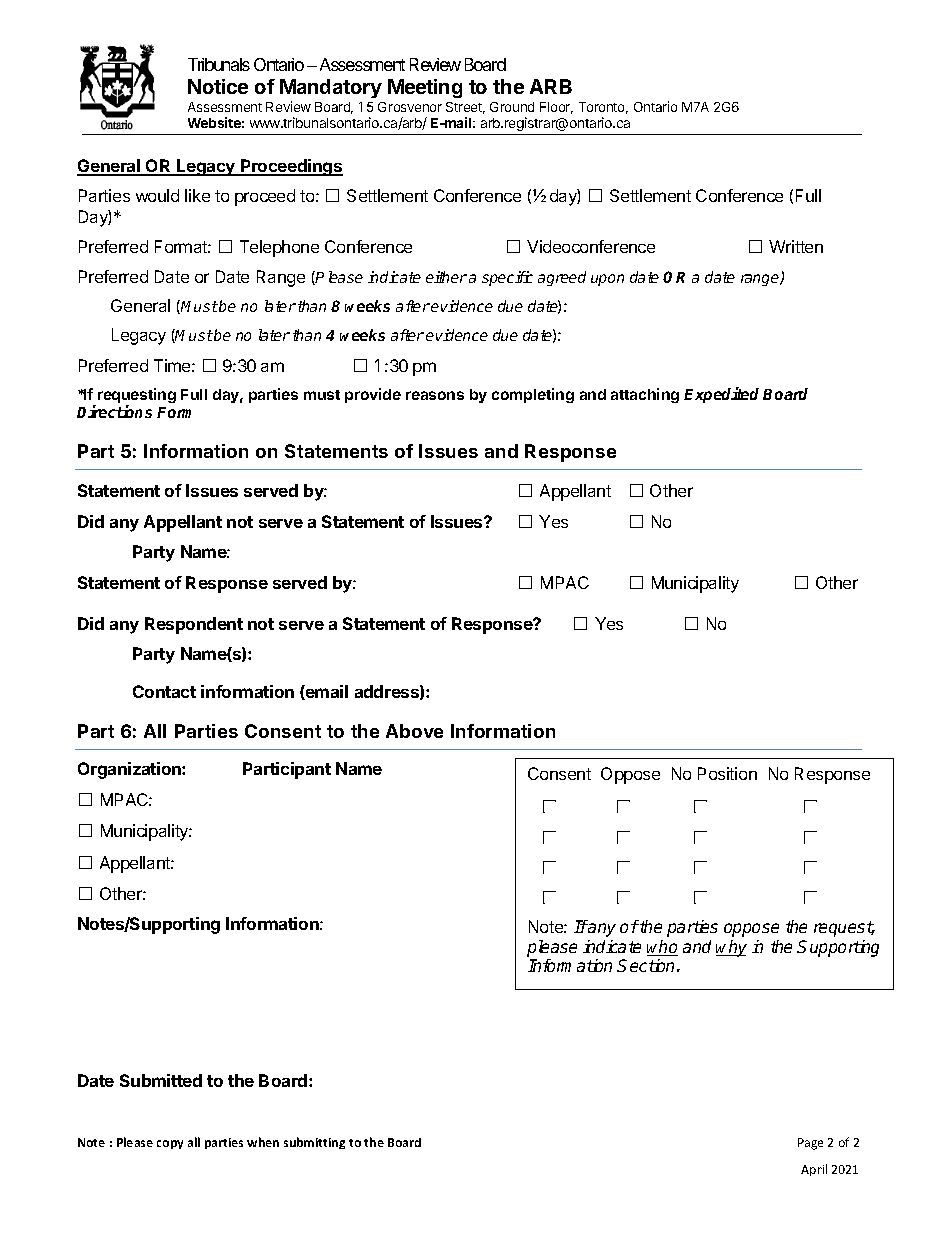  What do you see at coordinates (727, 773) in the screenshot?
I see `Position` at bounding box center [727, 773].
